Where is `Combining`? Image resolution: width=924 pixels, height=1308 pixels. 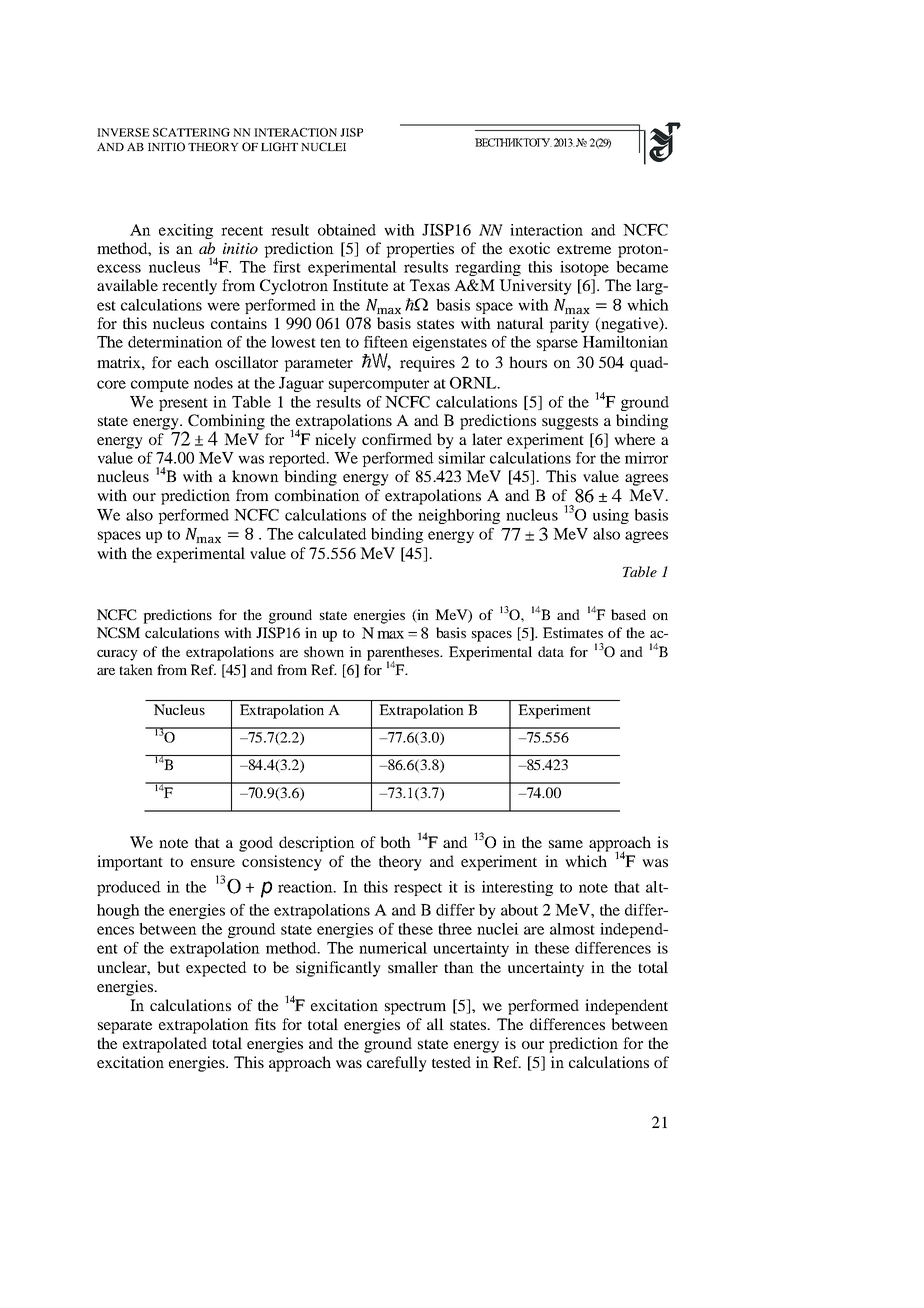 Combining is located at coordinates (225, 423).
